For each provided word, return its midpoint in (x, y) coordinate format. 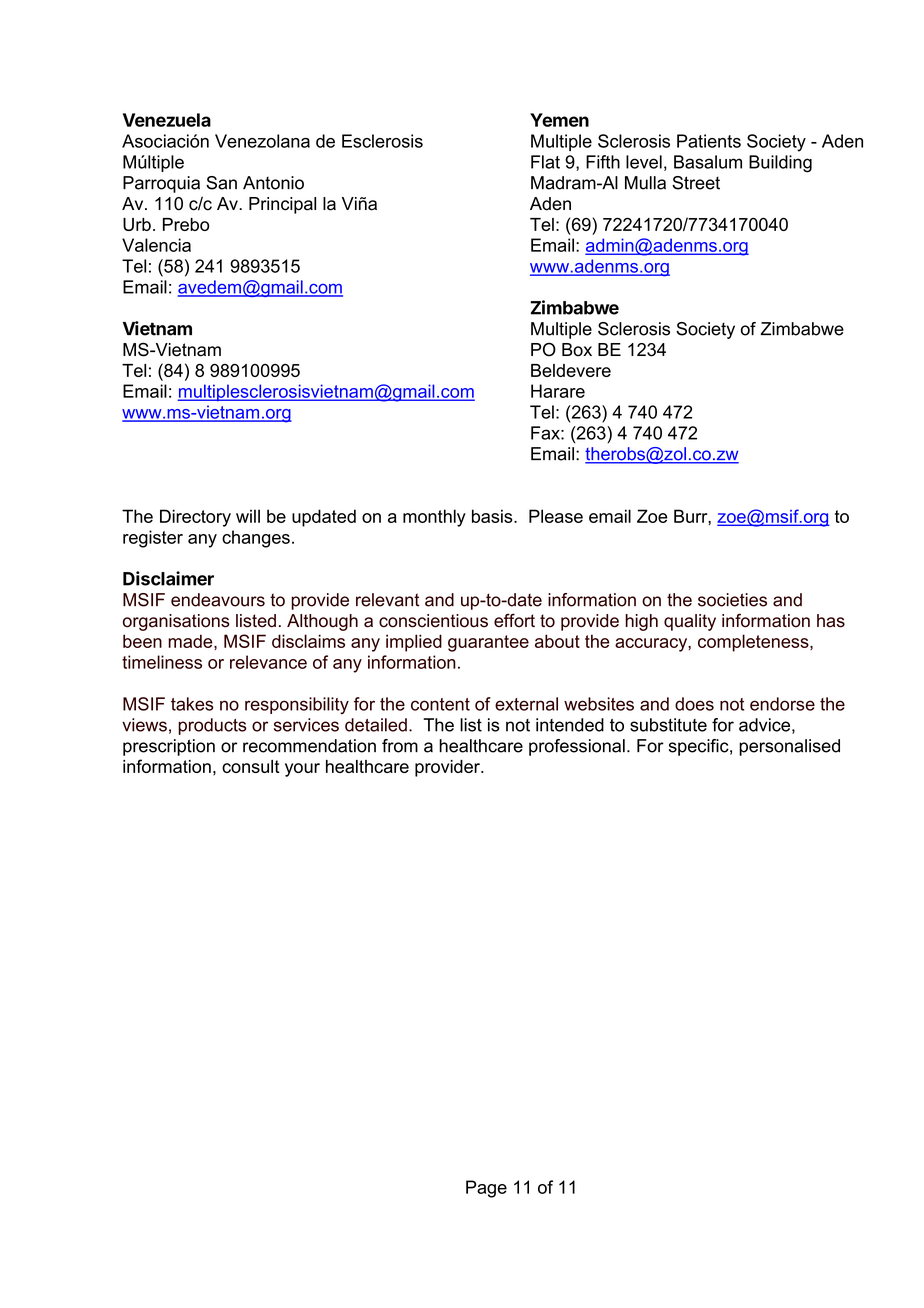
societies (732, 600)
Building (780, 164)
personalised (789, 747)
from (400, 746)
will (248, 516)
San (221, 183)
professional (577, 747)
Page (486, 1189)
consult (251, 766)
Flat (545, 162)
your (302, 770)
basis (493, 516)
